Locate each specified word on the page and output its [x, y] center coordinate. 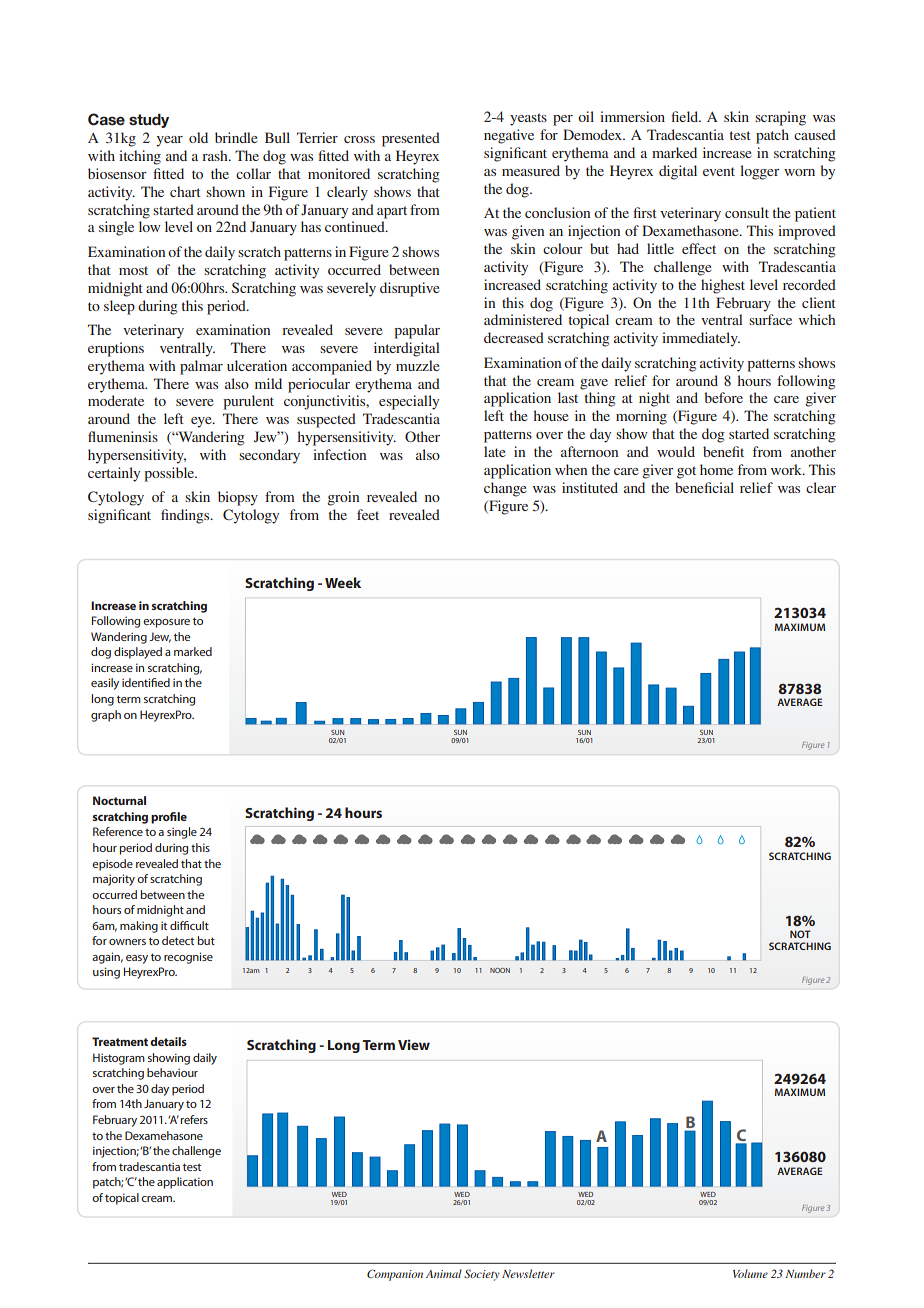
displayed [138, 653]
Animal [444, 1273]
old [198, 137]
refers [194, 1119]
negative [509, 136]
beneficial [704, 487]
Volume [750, 1273]
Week [343, 582]
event [719, 171]
